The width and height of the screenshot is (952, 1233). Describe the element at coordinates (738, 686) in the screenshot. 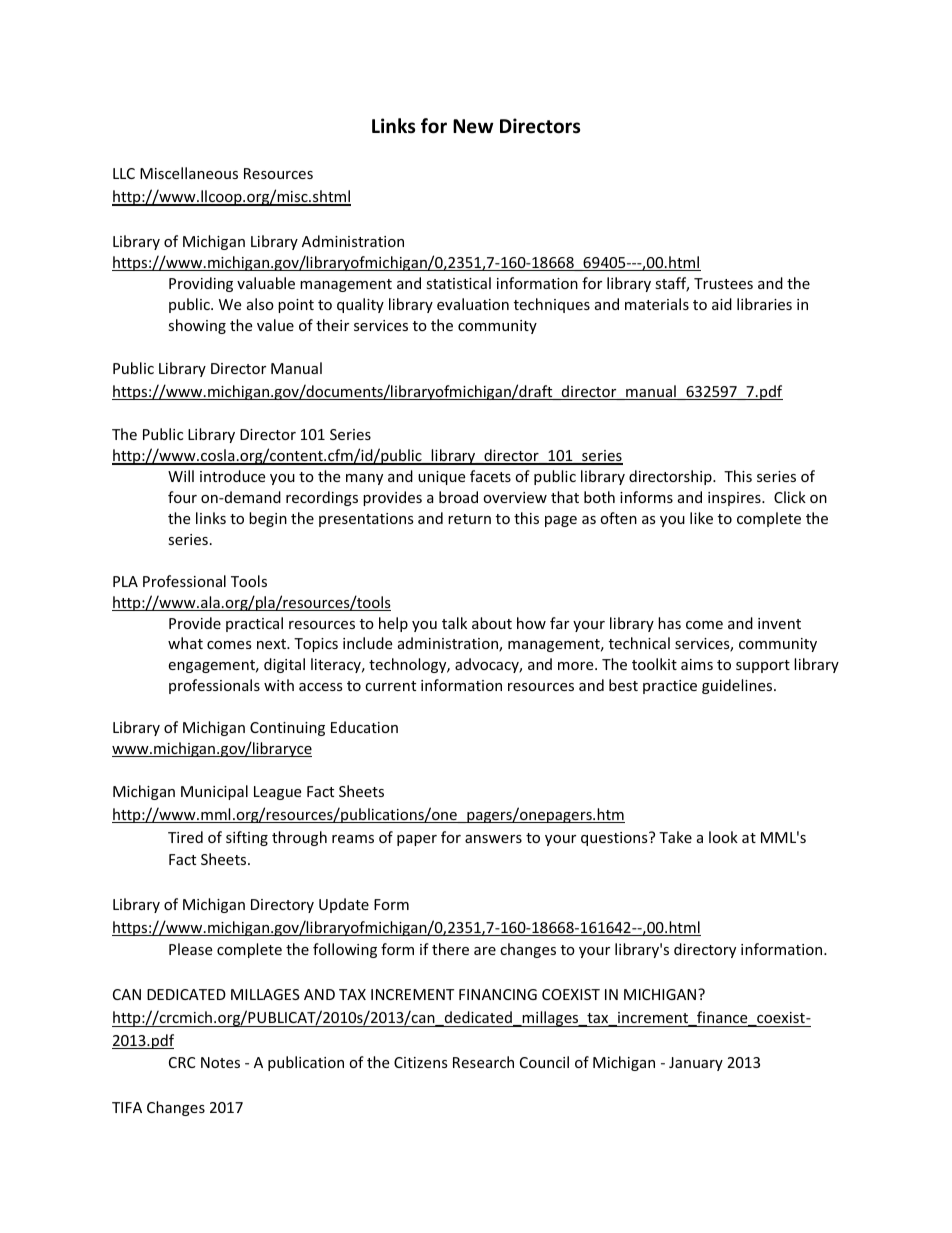

I see `guidelines` at that location.
